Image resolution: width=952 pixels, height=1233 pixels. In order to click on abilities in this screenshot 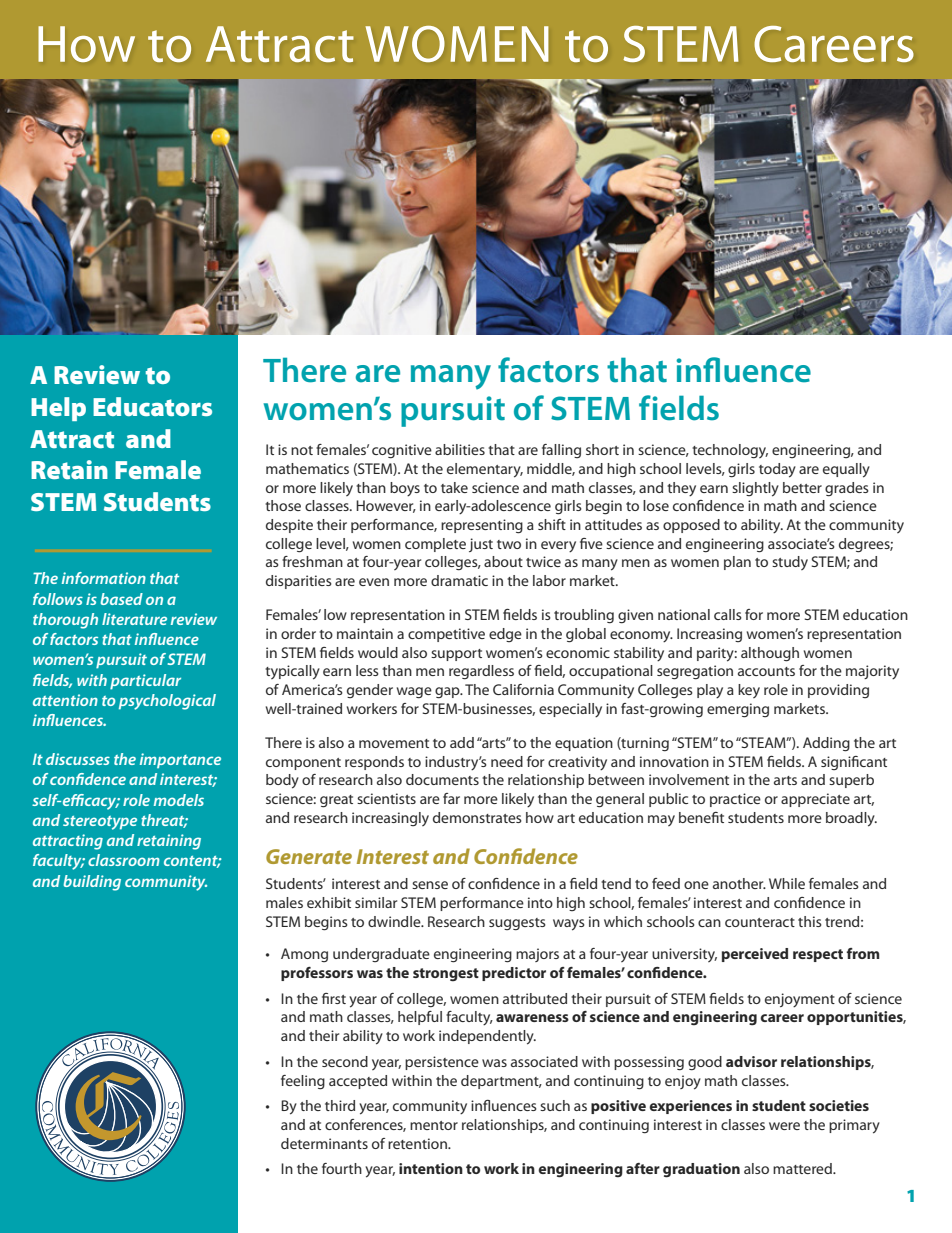, I will do `click(460, 449)`.
